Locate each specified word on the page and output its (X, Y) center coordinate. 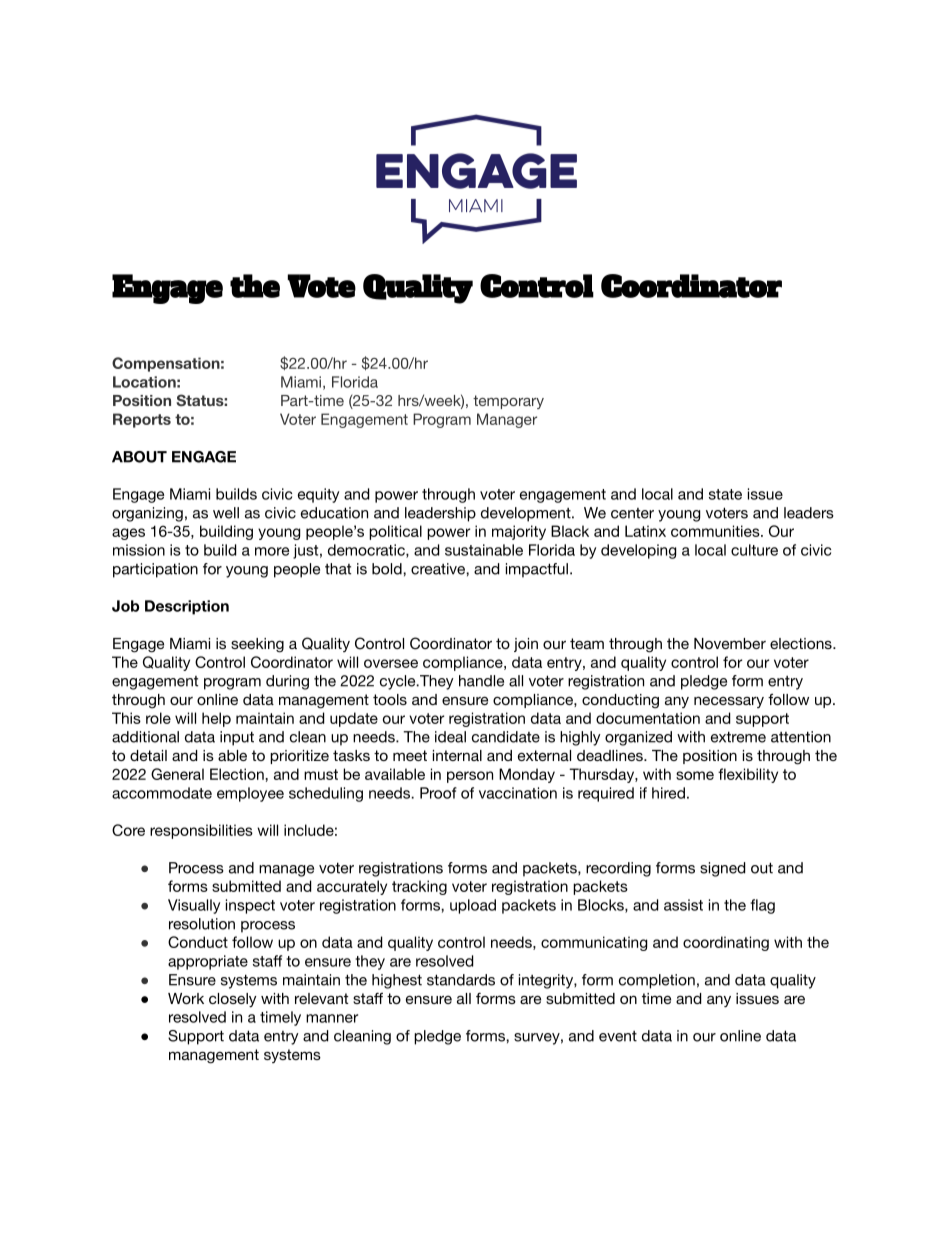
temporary (508, 402)
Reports (142, 420)
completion (657, 981)
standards (461, 980)
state (725, 494)
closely (233, 1000)
